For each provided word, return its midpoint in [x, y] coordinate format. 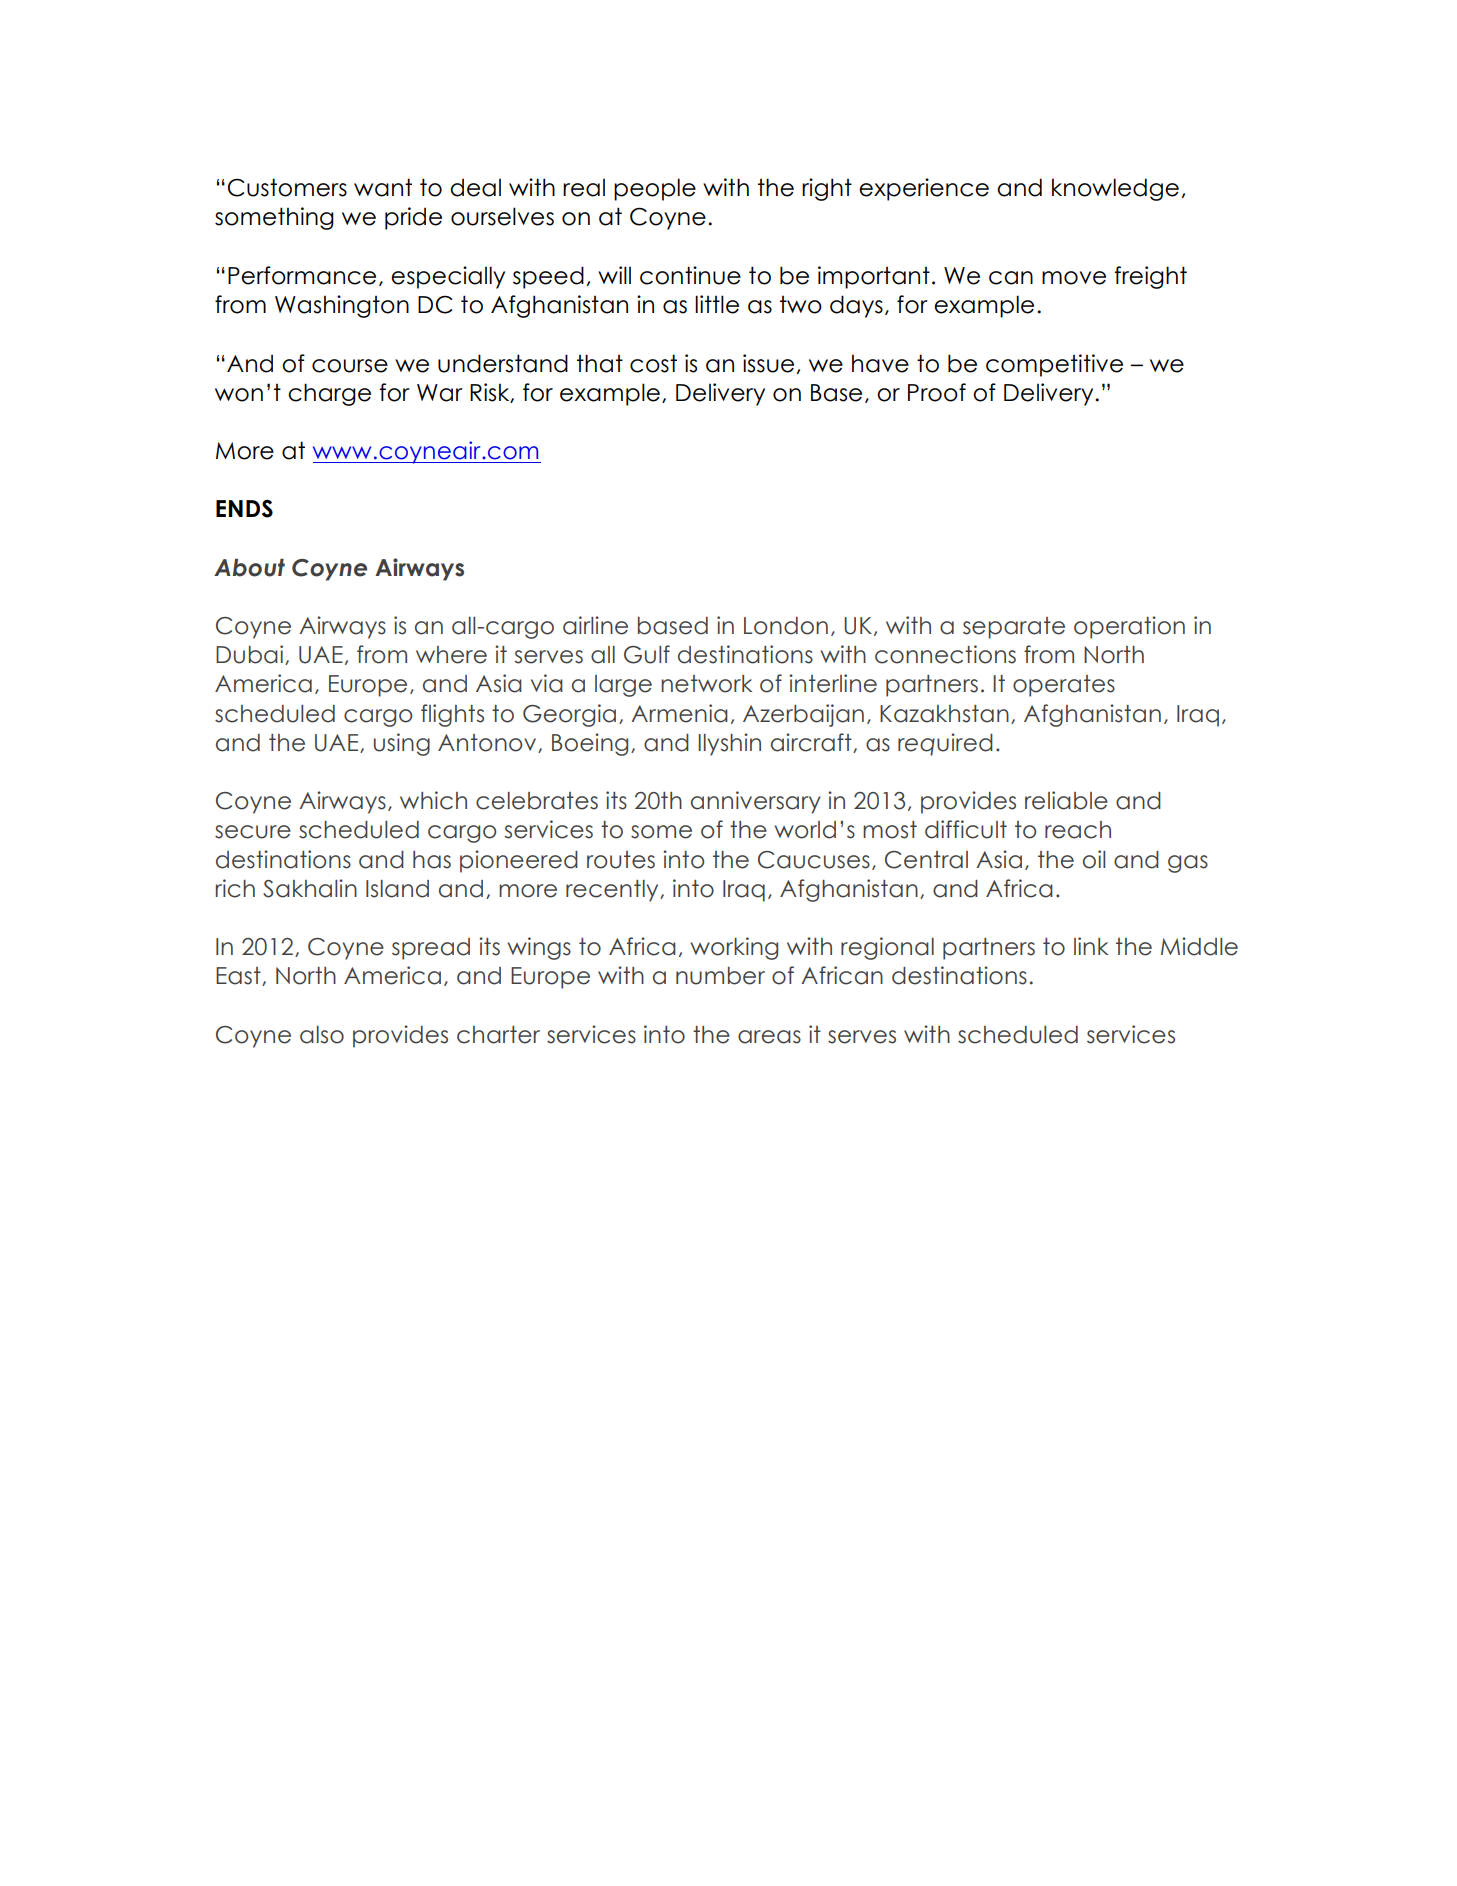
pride [413, 218]
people [655, 189]
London [786, 626]
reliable [1066, 800]
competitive [1054, 365]
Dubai [251, 655]
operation [1129, 627]
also [322, 1035]
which [433, 800]
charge [329, 394]
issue [768, 363]
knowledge [1115, 189]
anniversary [756, 802]
